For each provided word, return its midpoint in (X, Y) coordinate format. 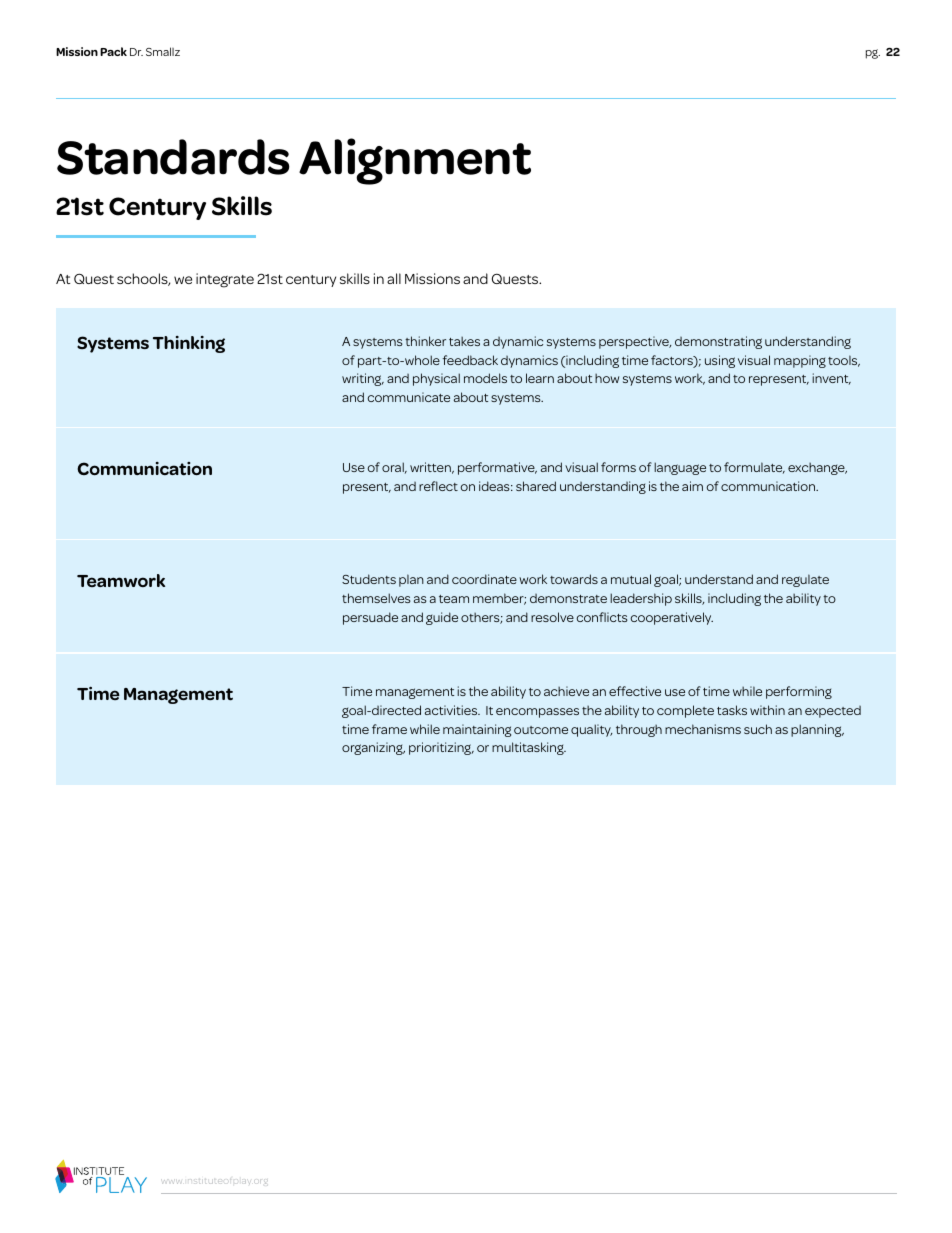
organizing (373, 748)
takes (464, 341)
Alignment (415, 161)
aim (692, 486)
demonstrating (718, 342)
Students (369, 579)
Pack (113, 51)
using (720, 361)
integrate (225, 280)
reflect (438, 486)
